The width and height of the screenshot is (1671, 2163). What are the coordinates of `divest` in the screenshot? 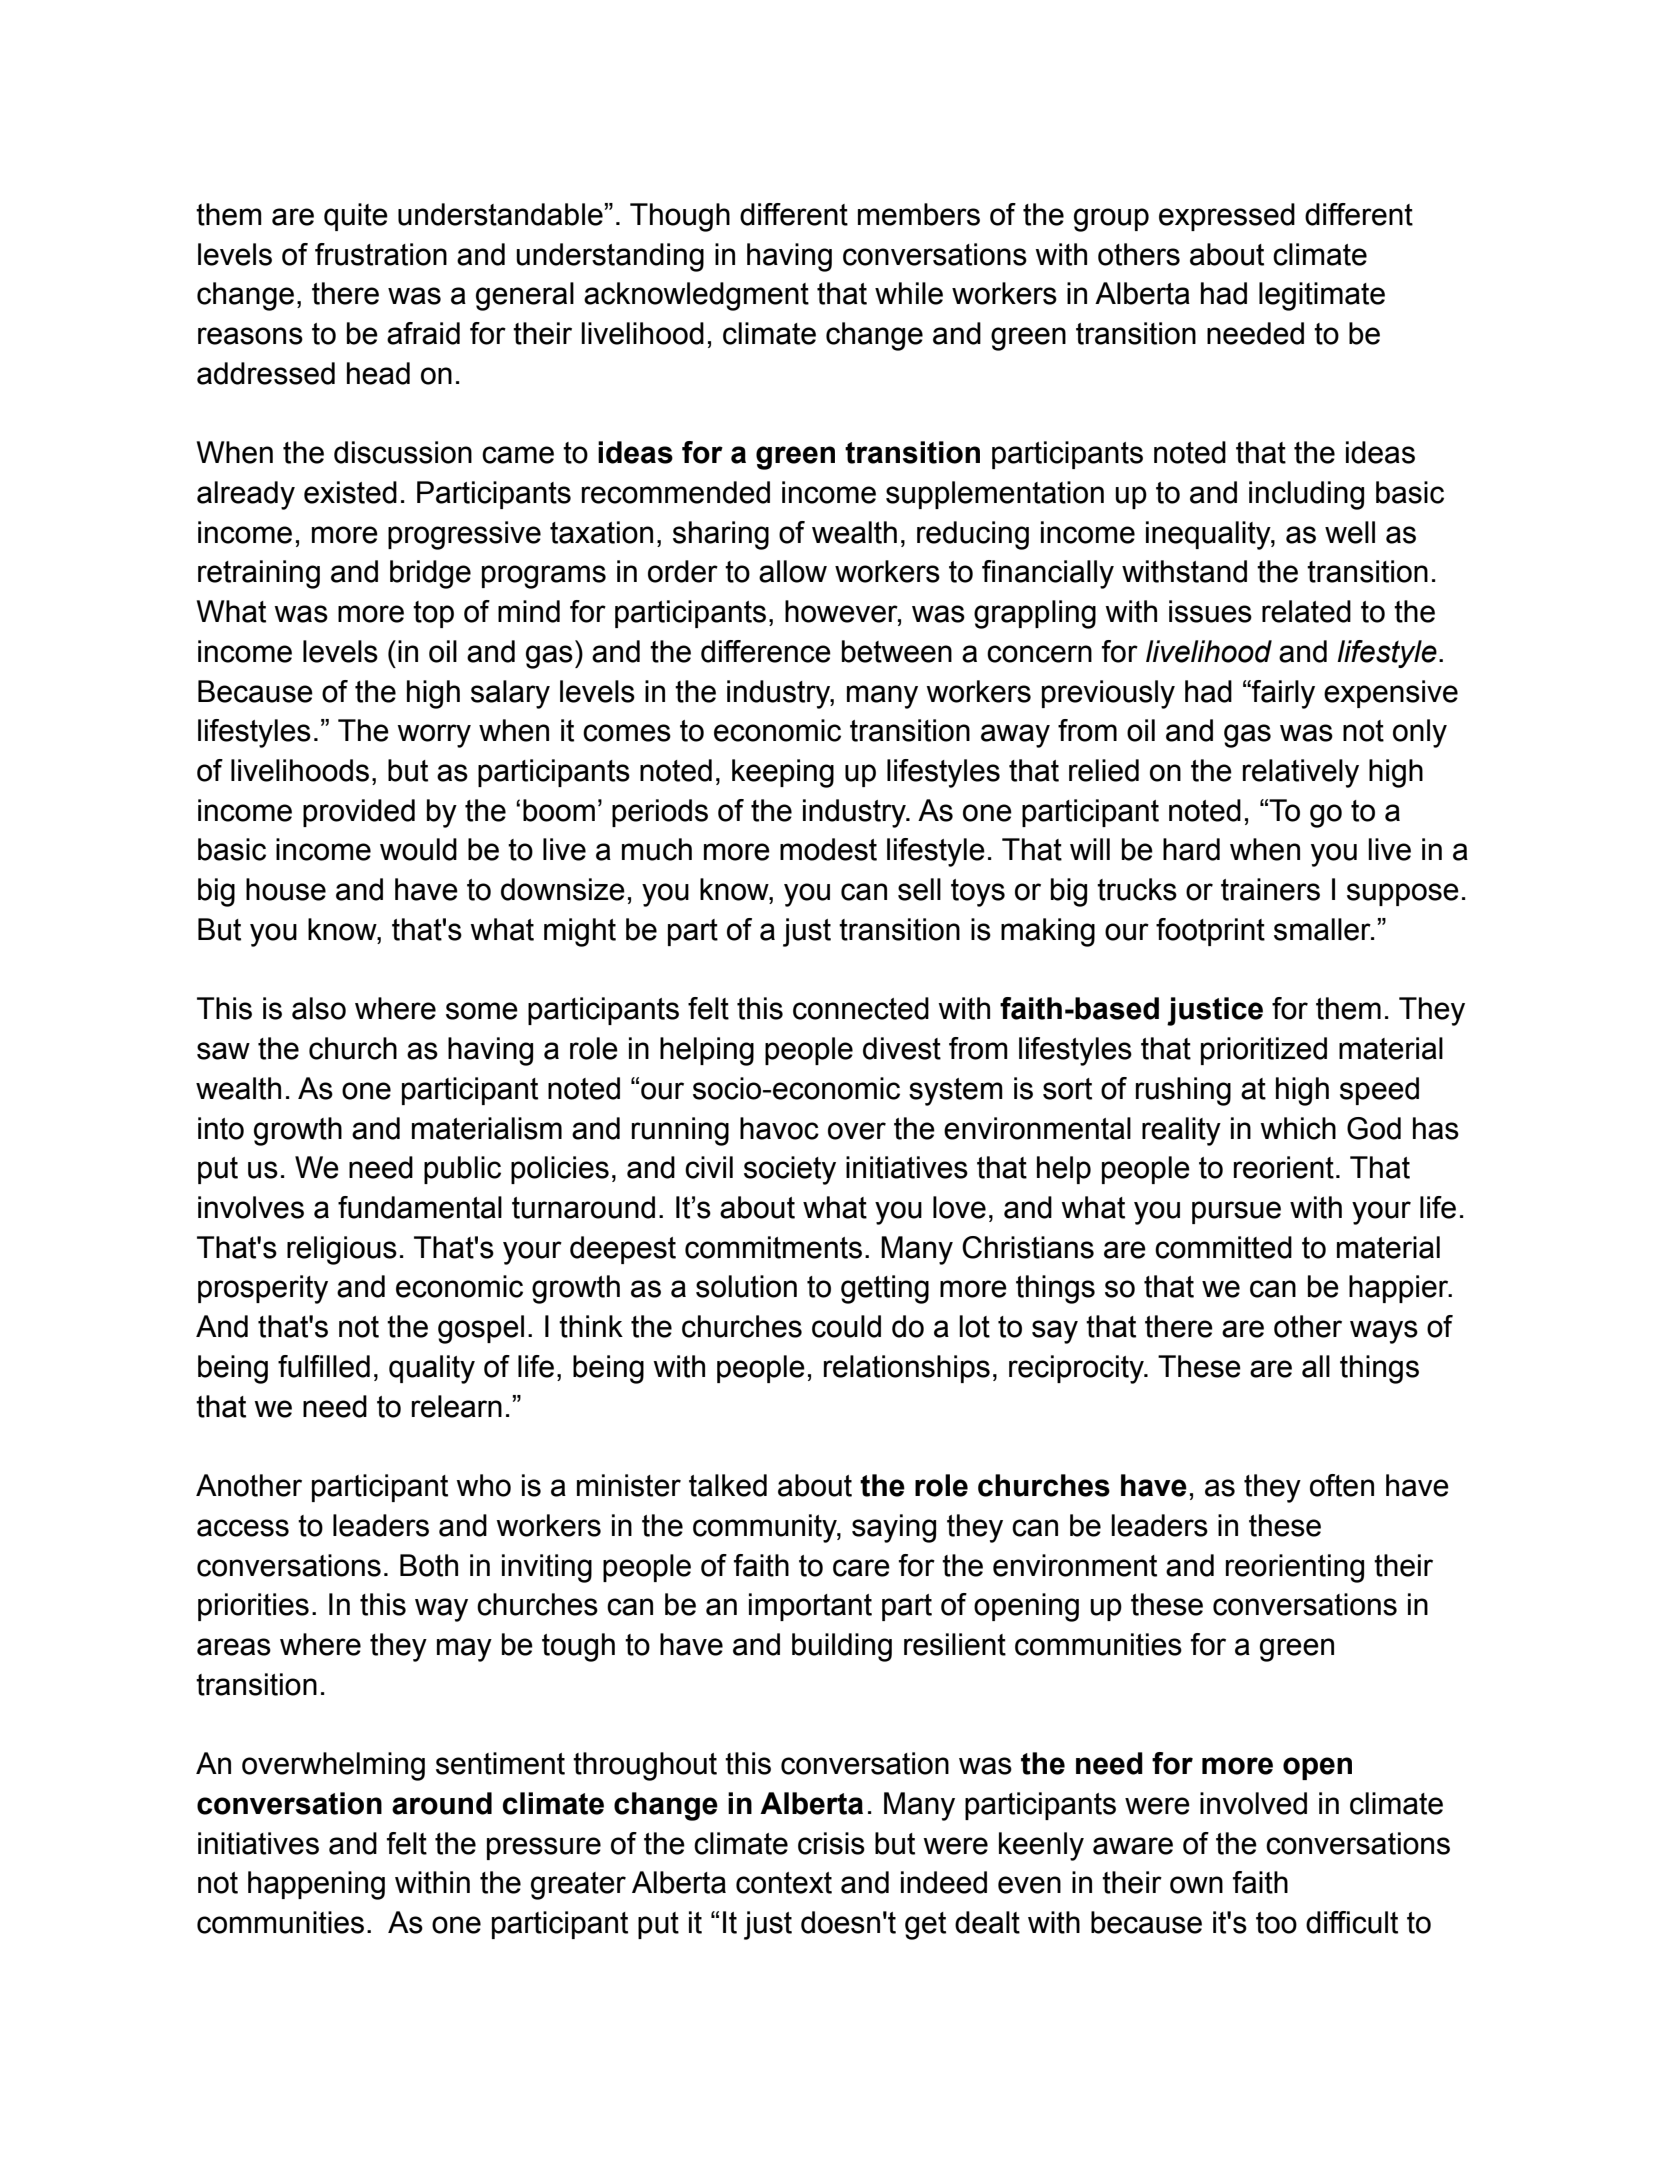 It's located at (902, 1048).
